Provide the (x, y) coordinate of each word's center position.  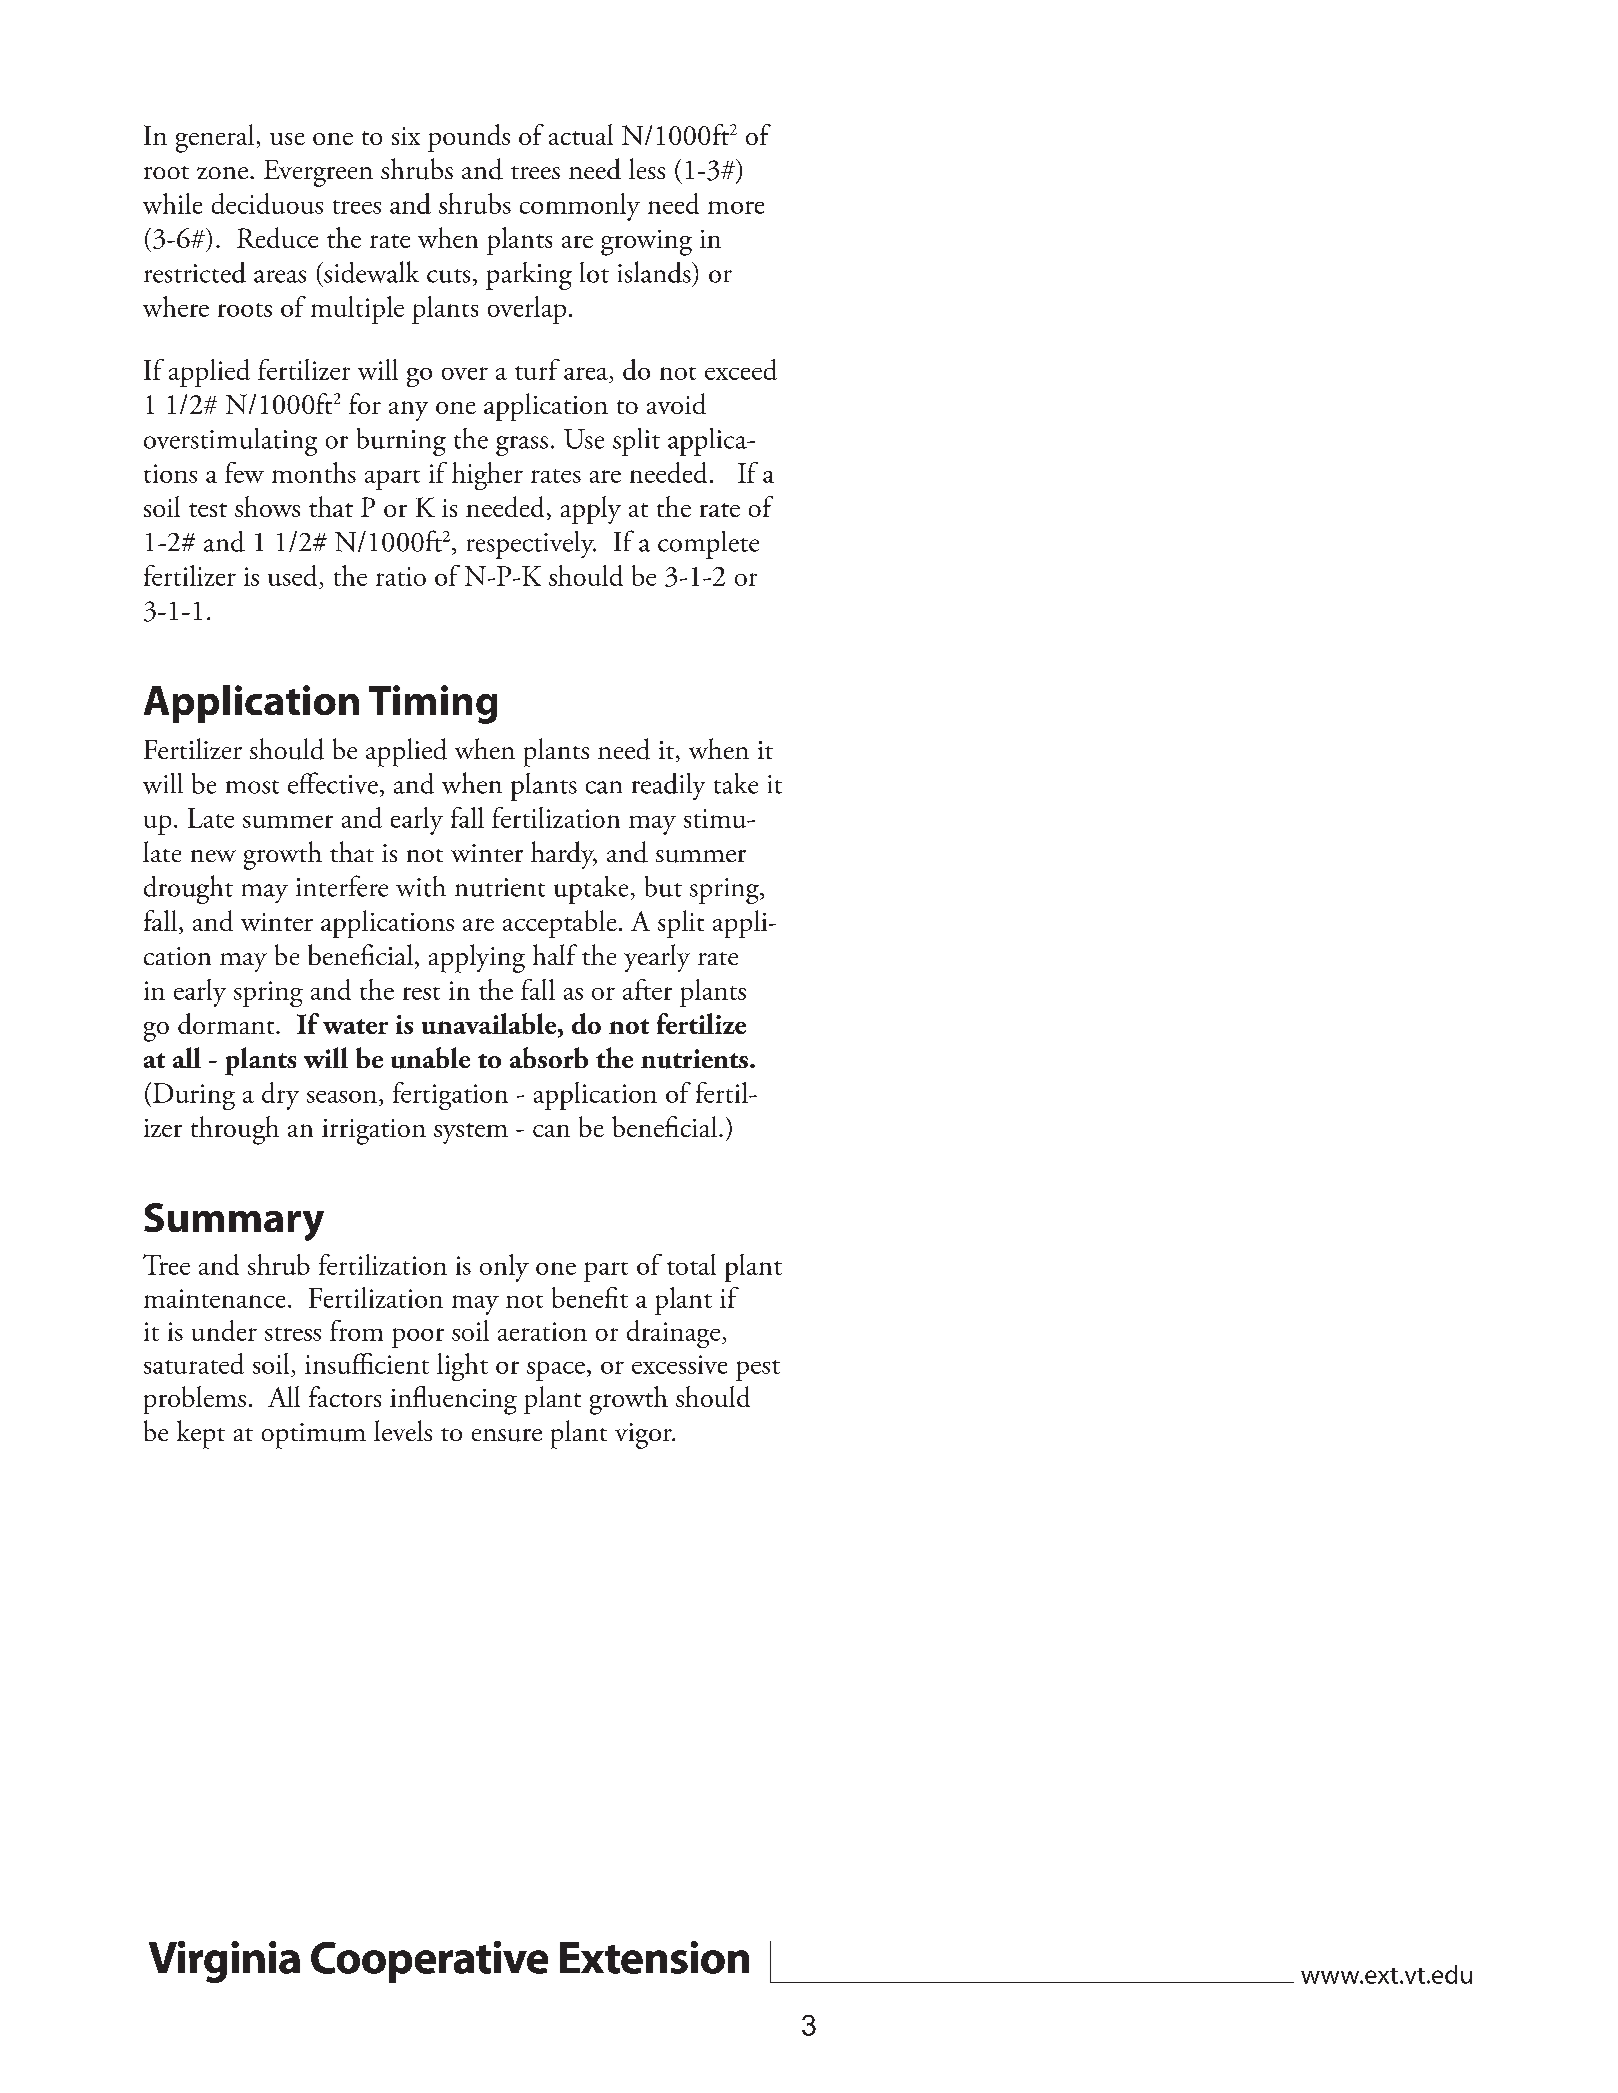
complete (708, 545)
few (244, 472)
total (691, 1264)
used (294, 577)
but (663, 886)
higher (487, 476)
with (421, 886)
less (647, 168)
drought (188, 889)
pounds (469, 138)
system (471, 1133)
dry (280, 1096)
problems (195, 1400)
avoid (676, 403)
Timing (433, 704)
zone (222, 173)
